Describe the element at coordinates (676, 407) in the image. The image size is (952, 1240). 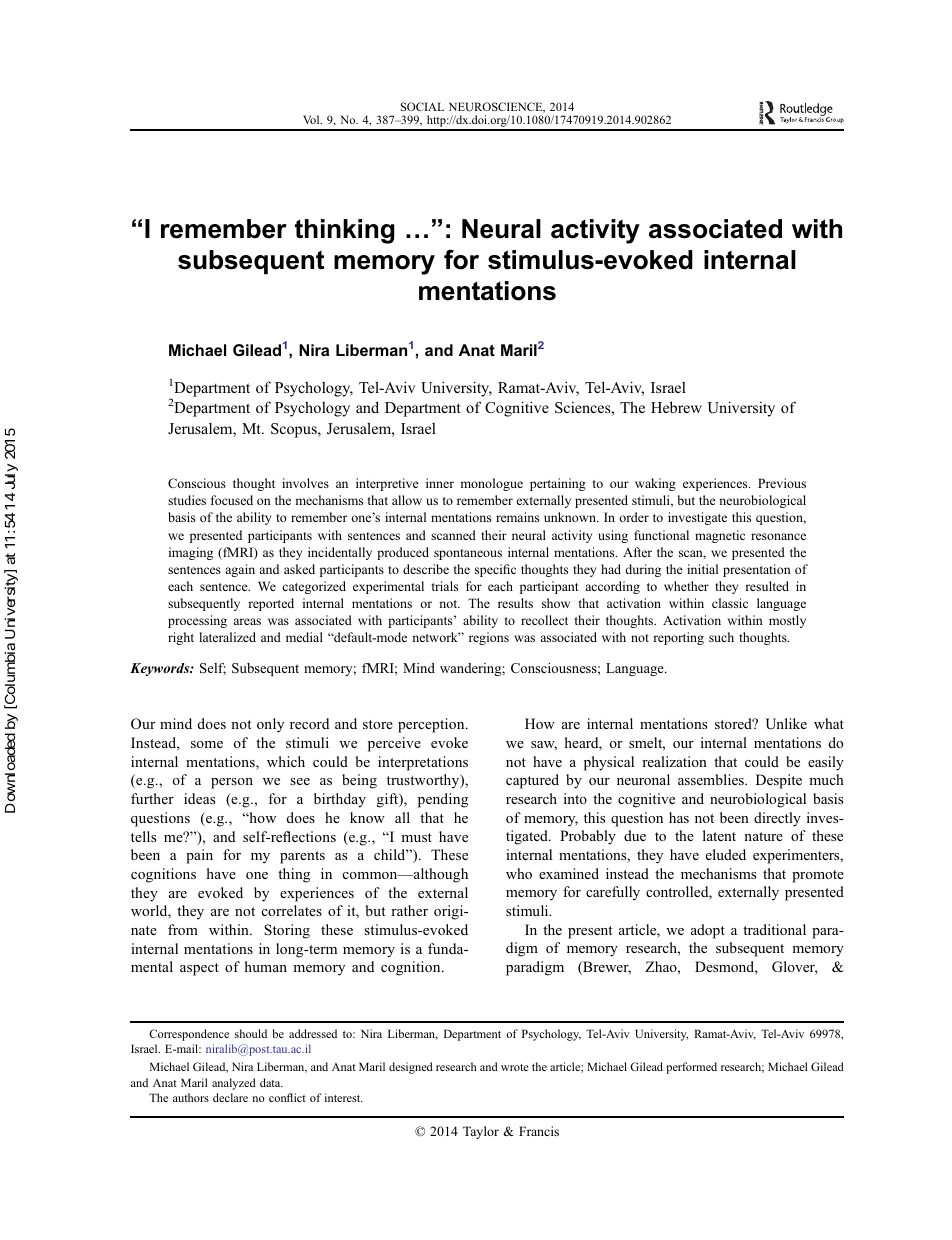
I see `Hebrew` at that location.
